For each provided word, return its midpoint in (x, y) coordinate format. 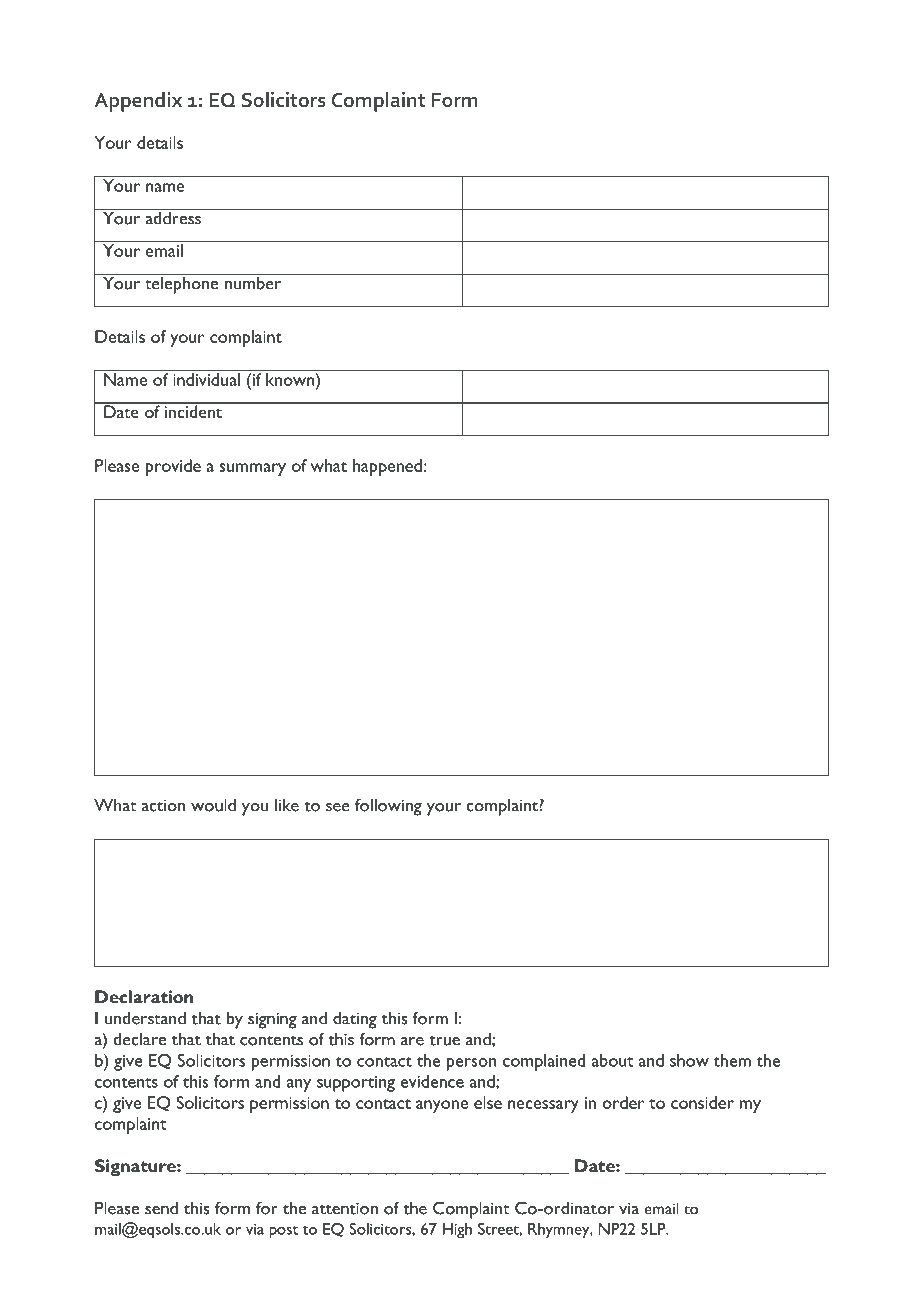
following (388, 807)
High (457, 1231)
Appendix (138, 102)
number (253, 282)
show (689, 1060)
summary (252, 469)
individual (206, 379)
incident (193, 410)
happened (387, 467)
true (444, 1040)
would (213, 805)
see (338, 807)
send (161, 1208)
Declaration (144, 996)
